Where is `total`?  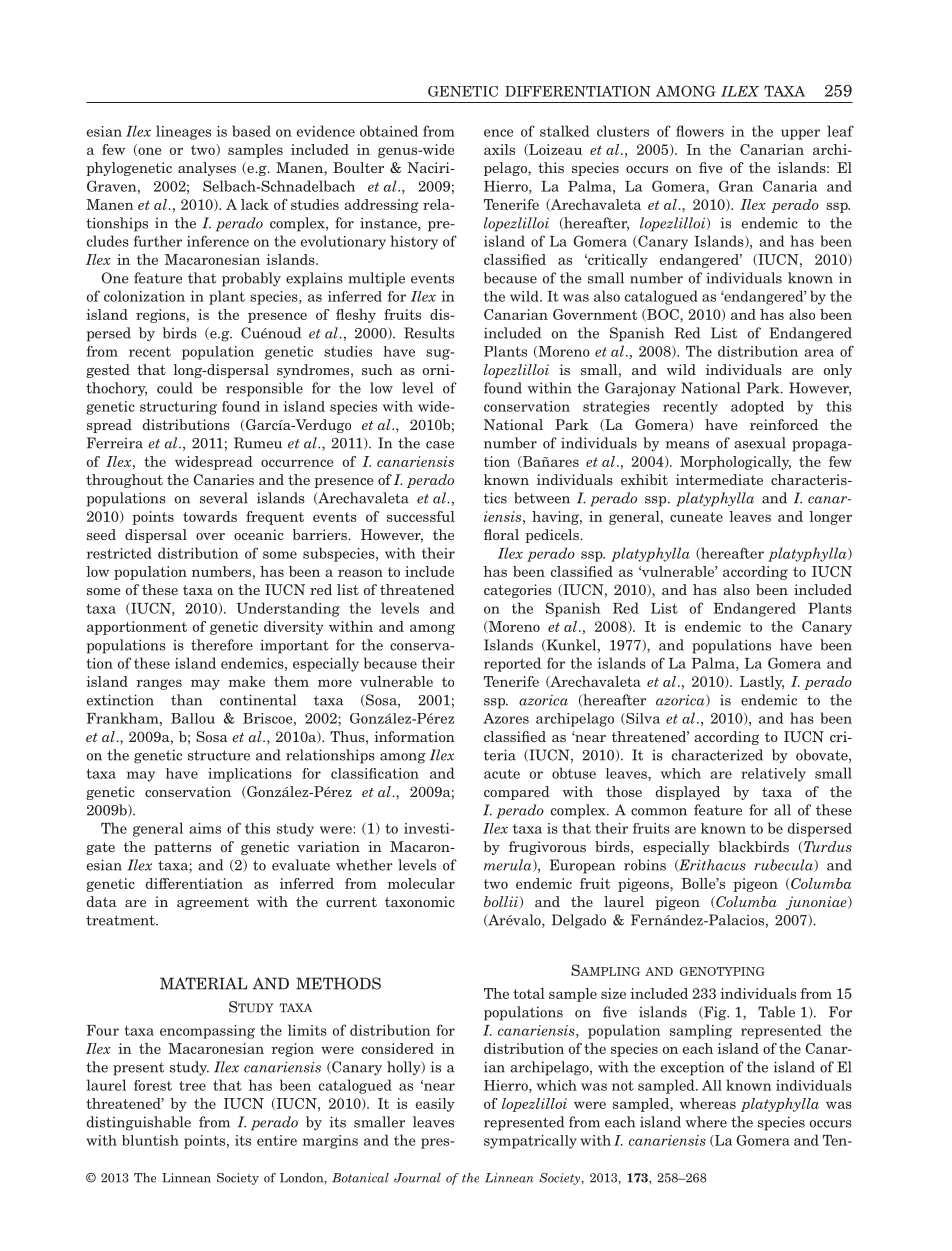
total is located at coordinates (529, 993).
